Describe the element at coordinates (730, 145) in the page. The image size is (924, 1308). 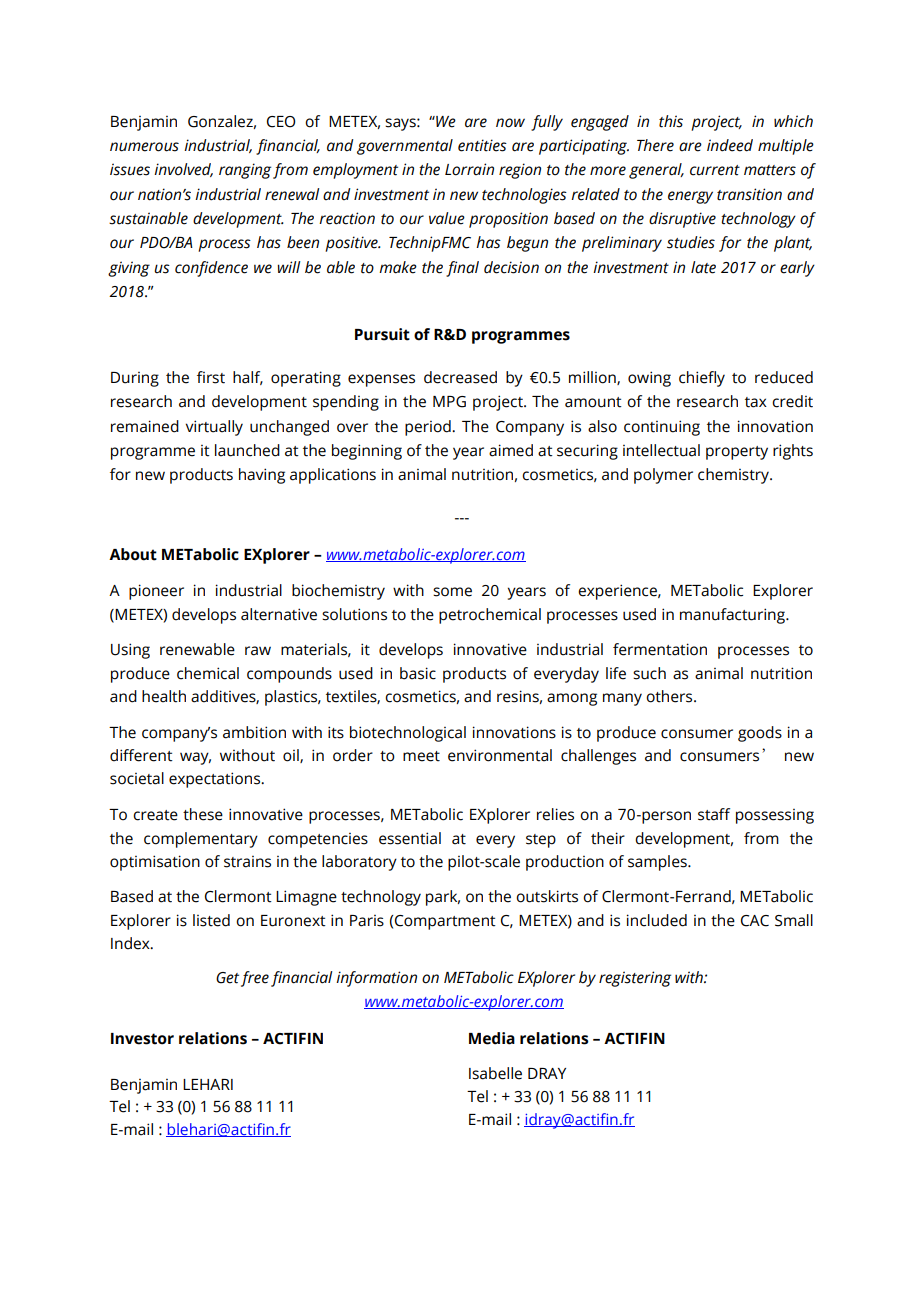
I see `indeed` at that location.
